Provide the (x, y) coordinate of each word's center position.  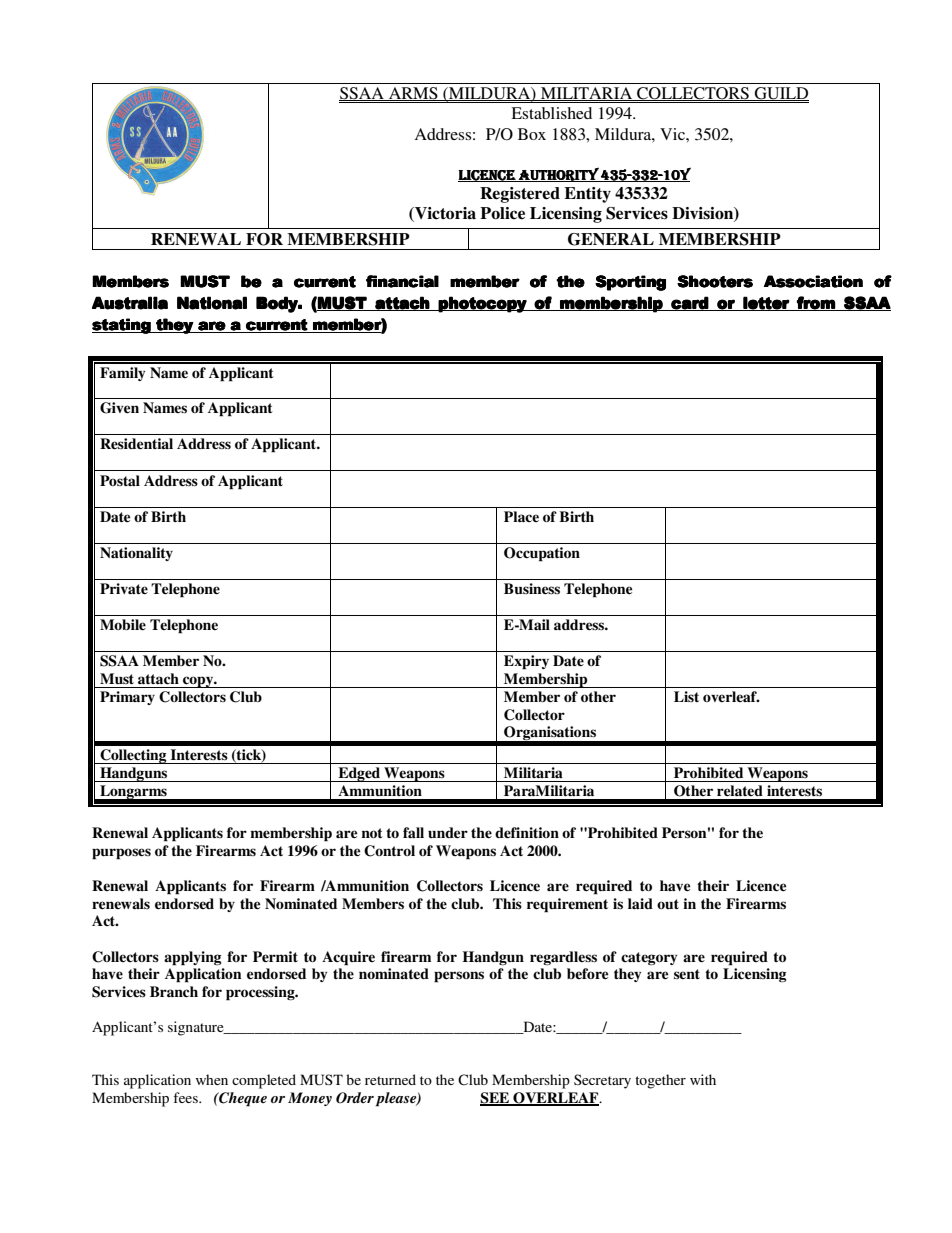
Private (124, 588)
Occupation (542, 554)
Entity (587, 195)
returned (390, 1079)
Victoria (444, 214)
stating (122, 326)
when (212, 1079)
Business (532, 589)
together (660, 1081)
